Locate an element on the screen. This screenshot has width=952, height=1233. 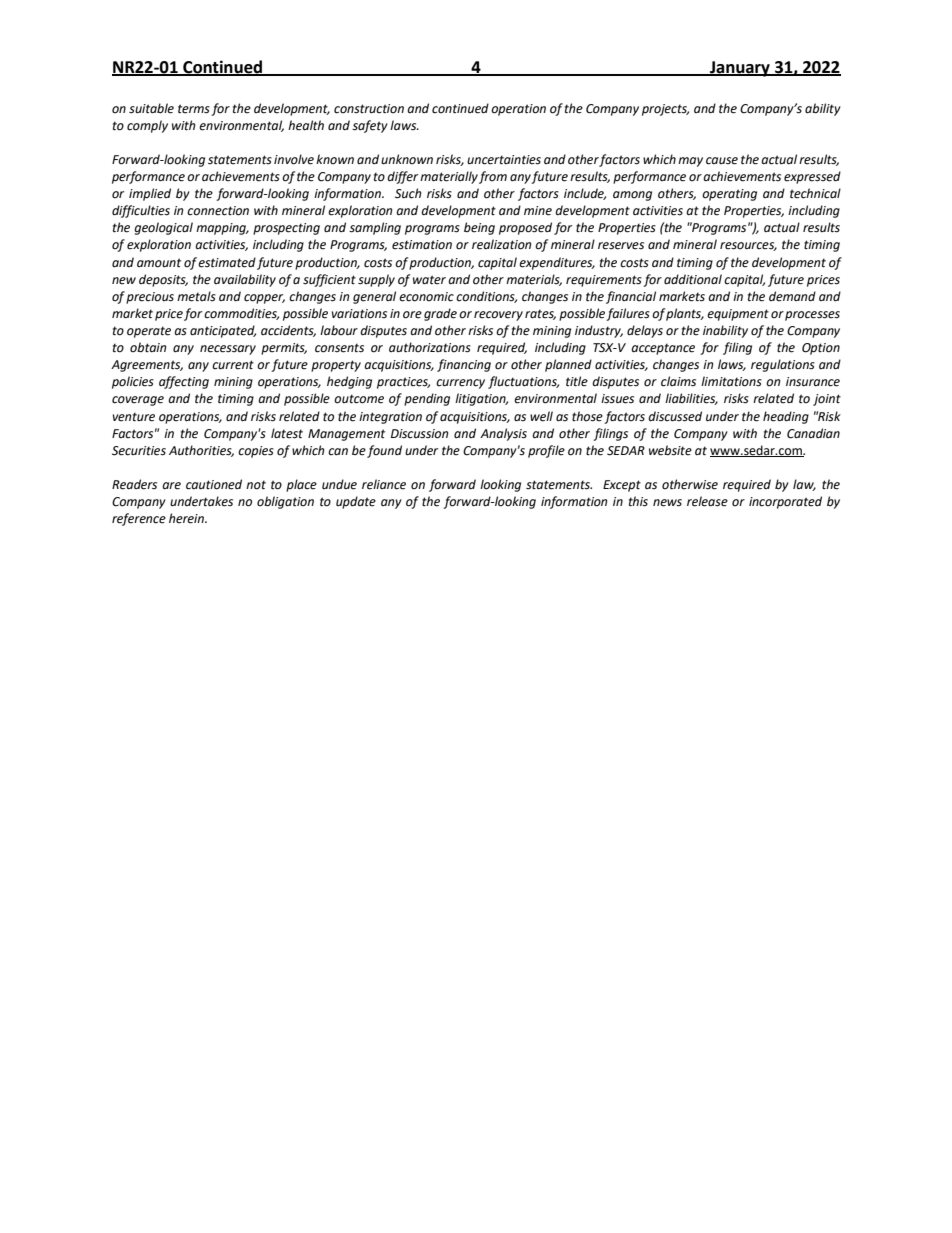
economic is located at coordinates (426, 297).
